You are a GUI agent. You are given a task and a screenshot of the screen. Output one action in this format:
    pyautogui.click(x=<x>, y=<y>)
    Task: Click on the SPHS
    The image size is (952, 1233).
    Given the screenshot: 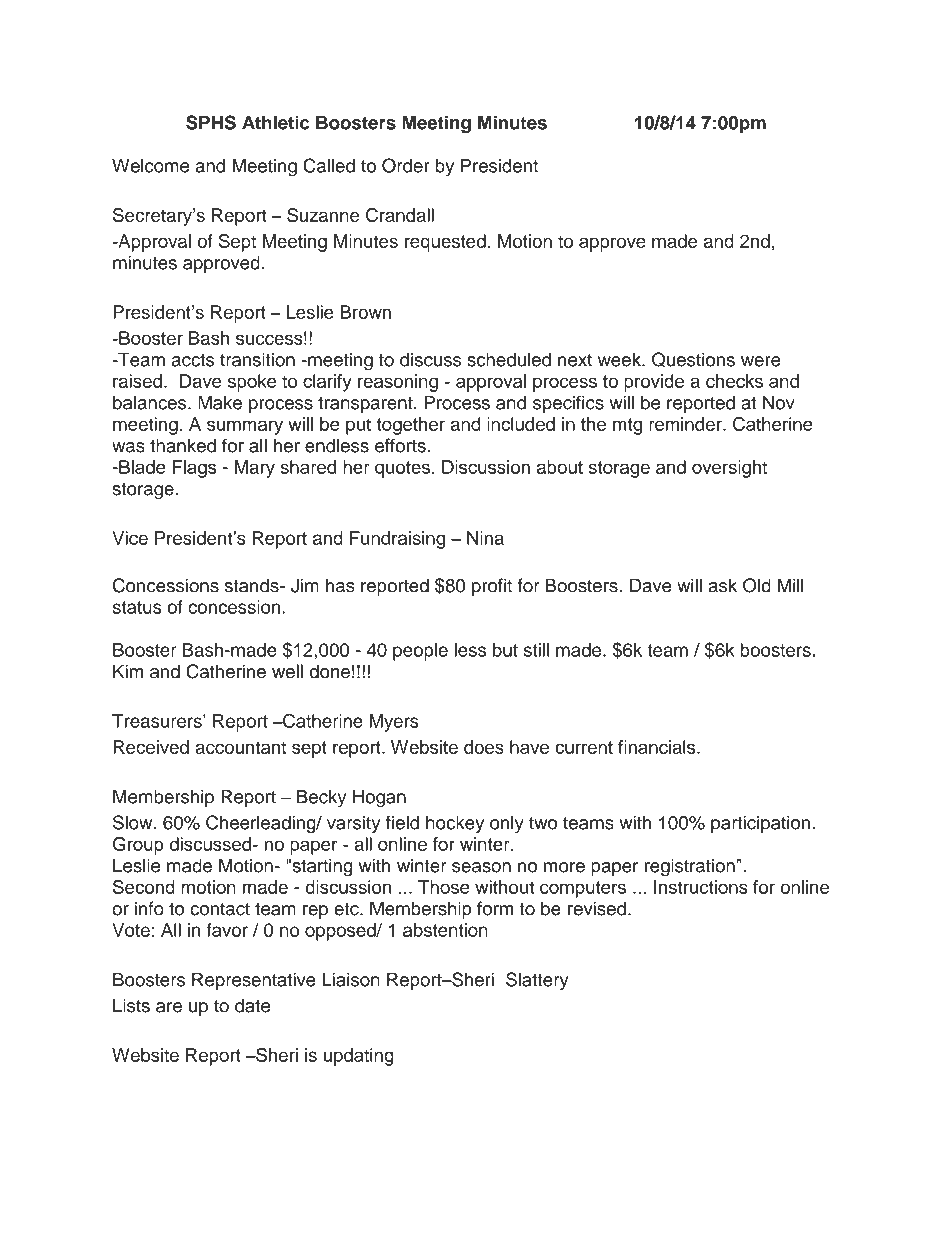 What is the action you would take?
    pyautogui.click(x=211, y=122)
